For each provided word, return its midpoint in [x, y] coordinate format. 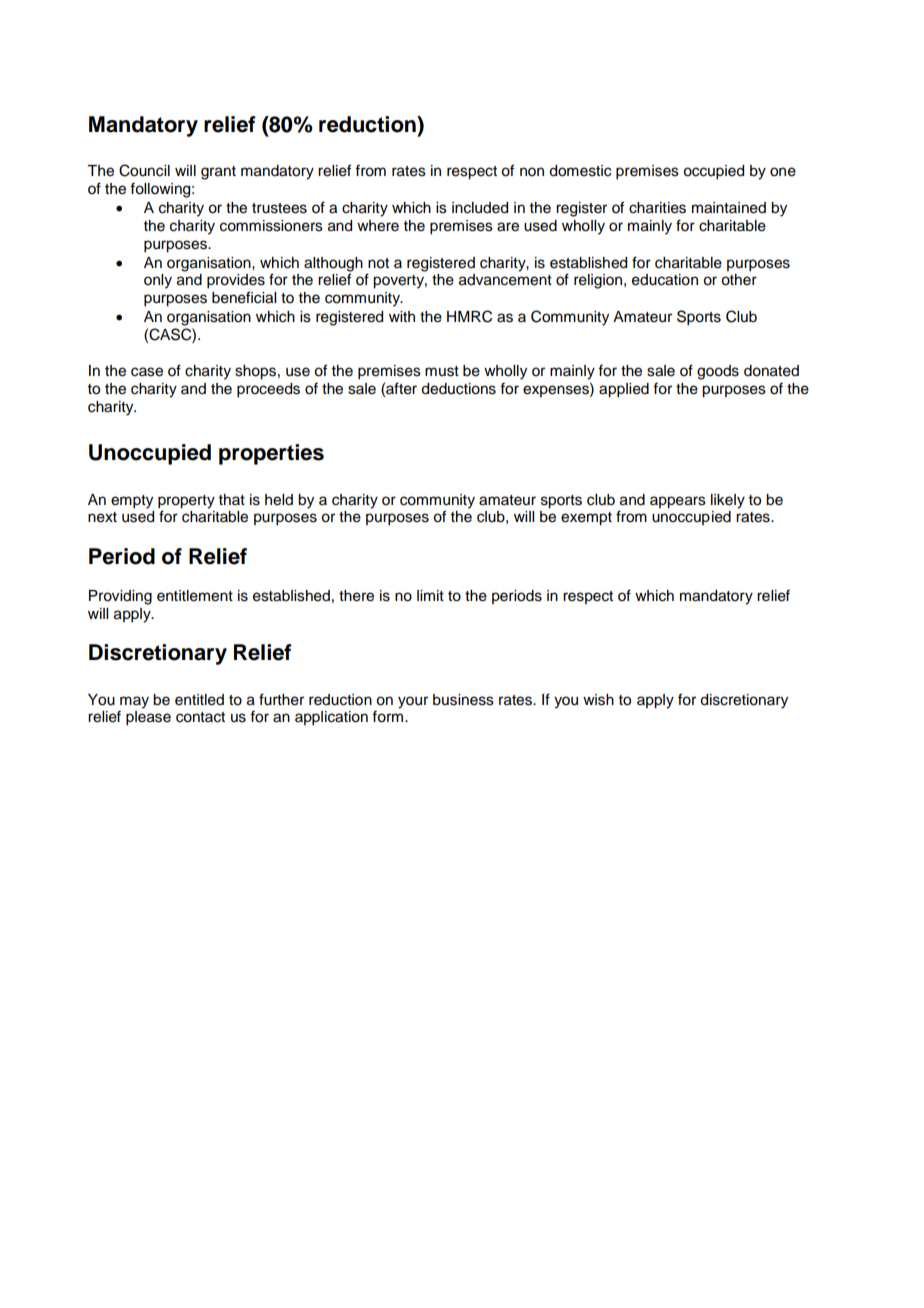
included [480, 208]
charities [657, 208]
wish [598, 700]
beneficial [244, 297]
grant [218, 173]
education [665, 280]
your [413, 702]
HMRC [469, 316]
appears [678, 502]
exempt [586, 519]
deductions [458, 389]
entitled [199, 700]
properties [271, 454]
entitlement [195, 596]
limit [430, 595]
